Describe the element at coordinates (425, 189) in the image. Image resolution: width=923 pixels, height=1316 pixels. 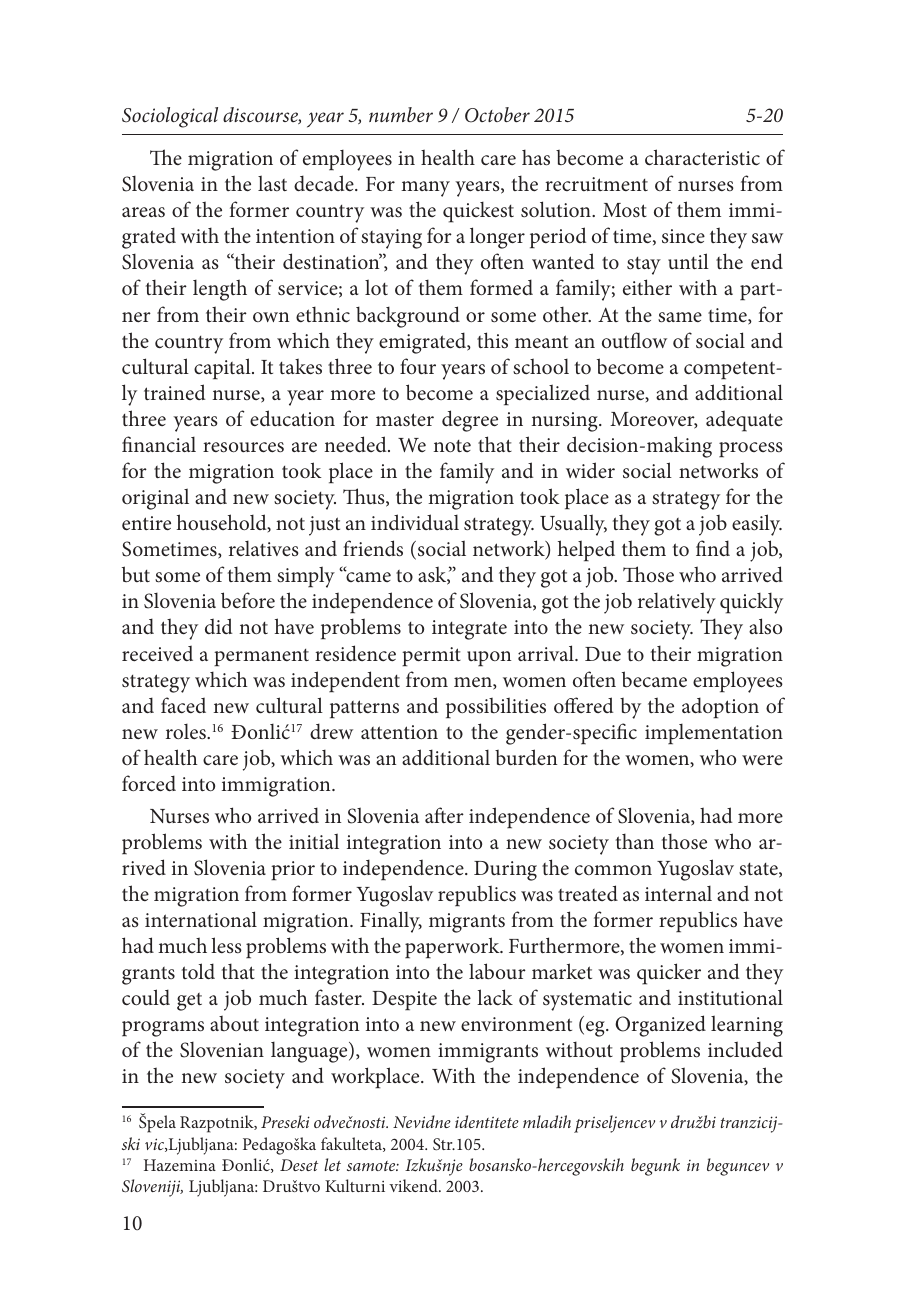
I see `many` at that location.
